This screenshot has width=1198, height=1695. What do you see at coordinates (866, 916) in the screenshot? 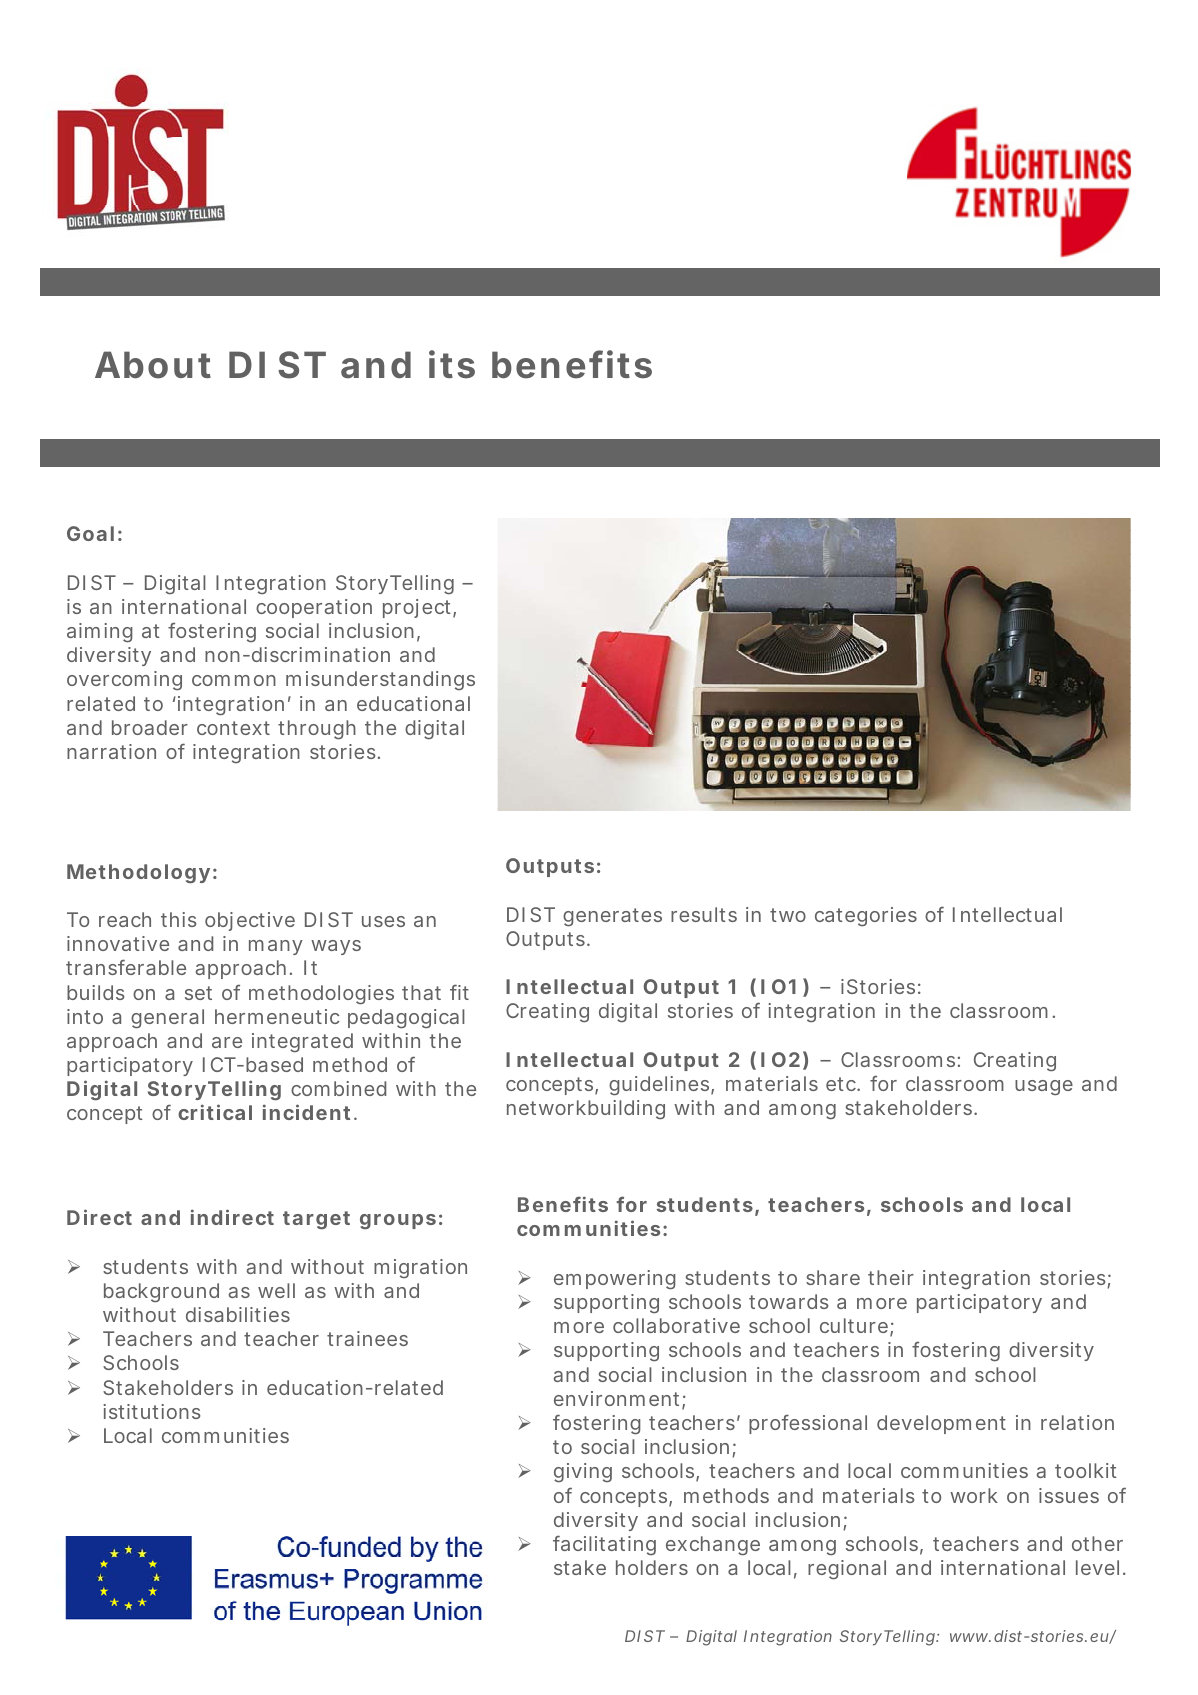
I see `categories` at bounding box center [866, 916].
